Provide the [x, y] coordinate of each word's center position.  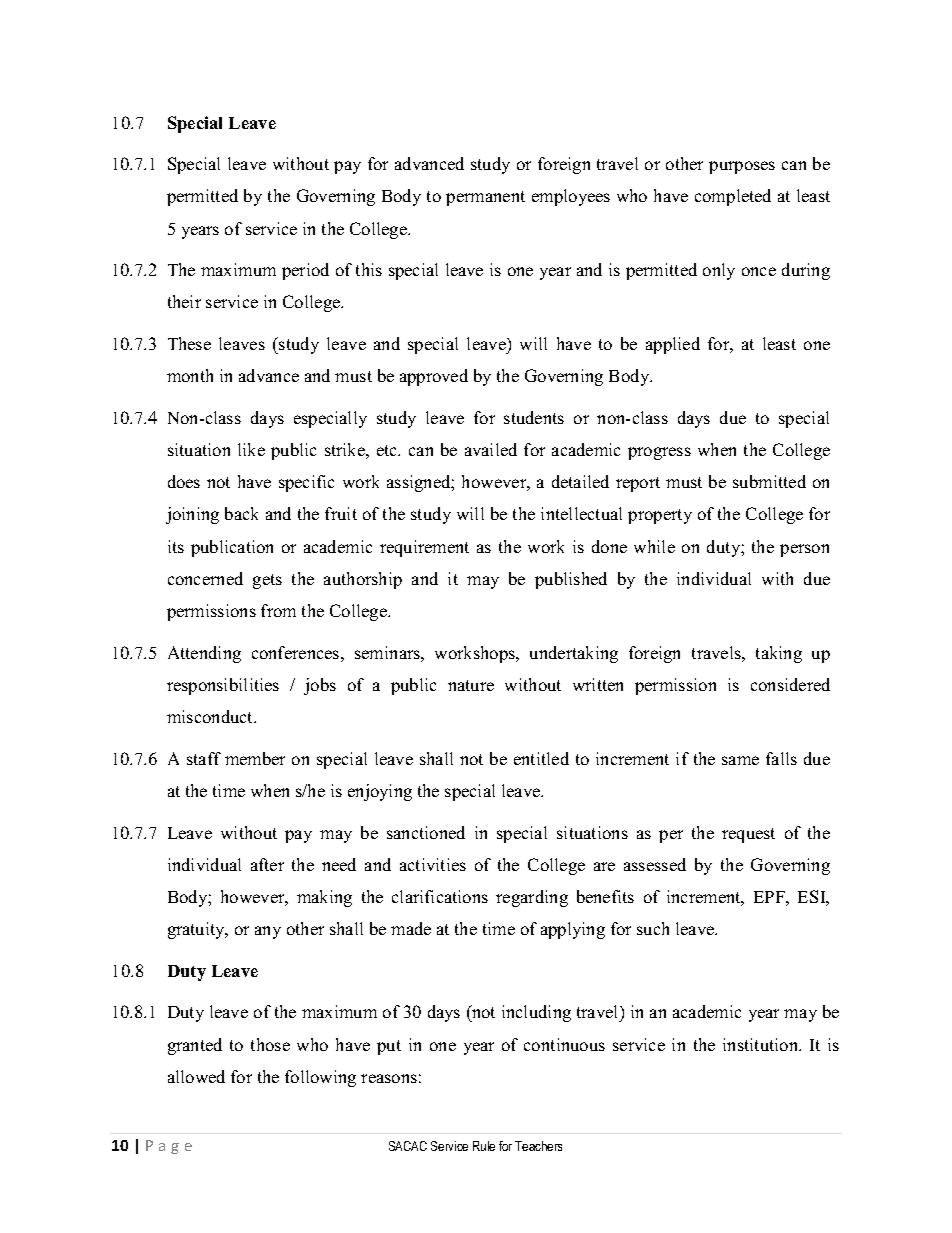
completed [733, 197]
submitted [769, 481]
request [748, 835]
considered [790, 684]
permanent [485, 198]
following [320, 1078]
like [251, 449]
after [267, 864]
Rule [484, 1146]
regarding [532, 898]
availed [491, 449]
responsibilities [223, 686]
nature [471, 685]
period [305, 271]
